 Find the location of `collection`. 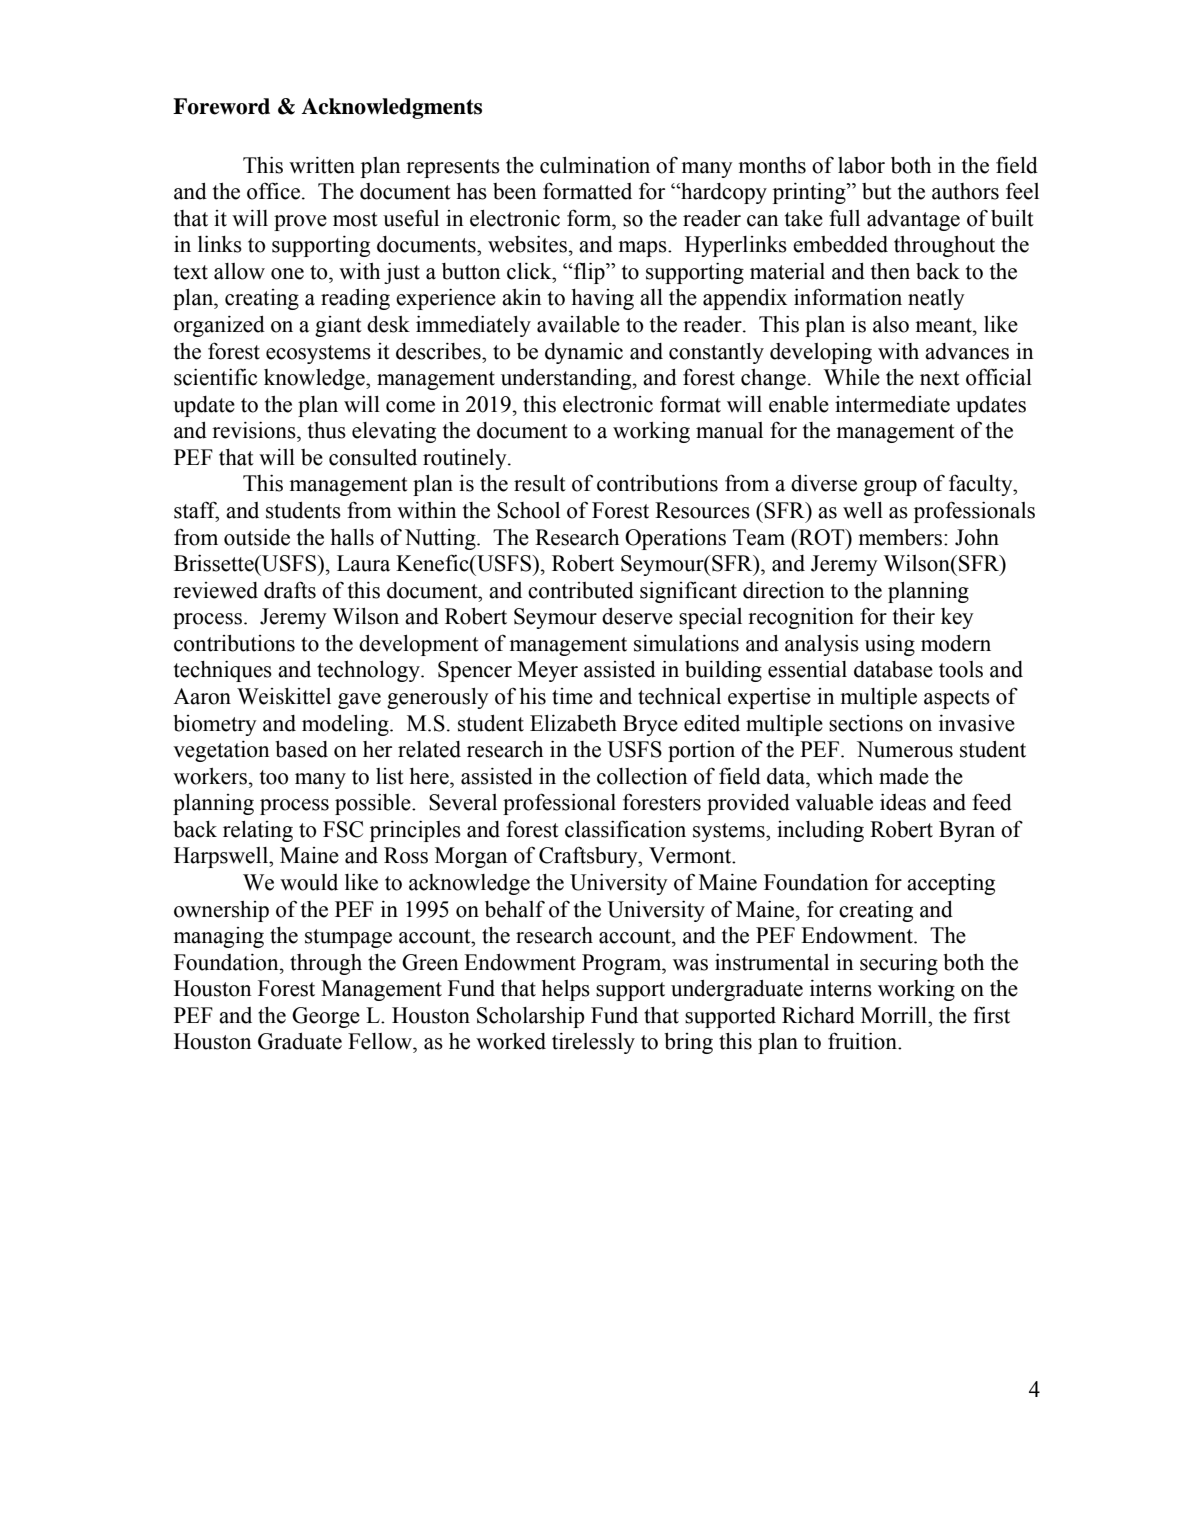

collection is located at coordinates (642, 776).
